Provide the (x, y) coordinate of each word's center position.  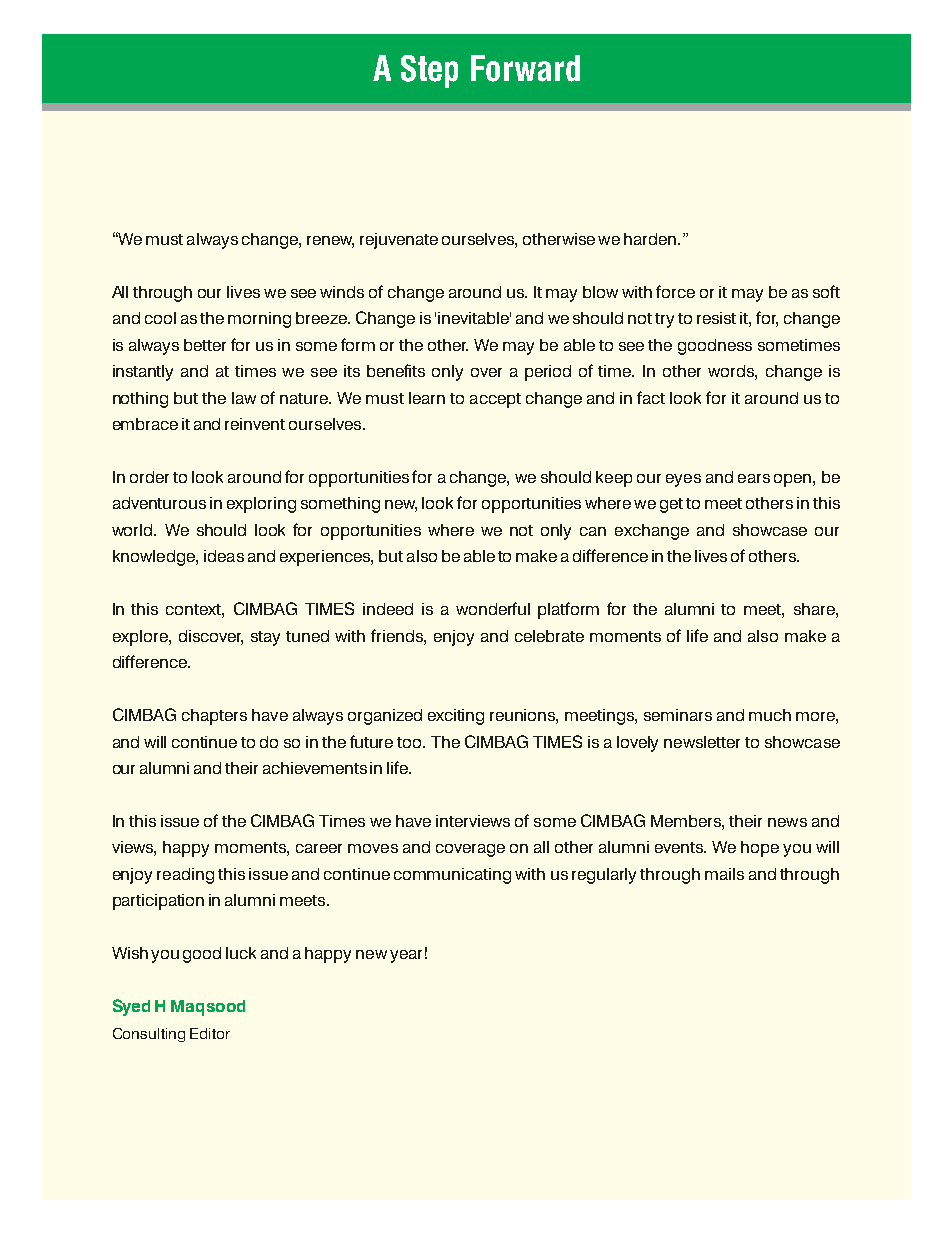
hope (760, 849)
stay (265, 638)
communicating (452, 876)
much (770, 715)
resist (716, 318)
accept (495, 400)
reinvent (255, 424)
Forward (525, 68)
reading (185, 876)
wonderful (493, 608)
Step (429, 71)
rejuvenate (399, 241)
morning (259, 320)
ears (754, 478)
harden (650, 239)
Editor (210, 1033)
